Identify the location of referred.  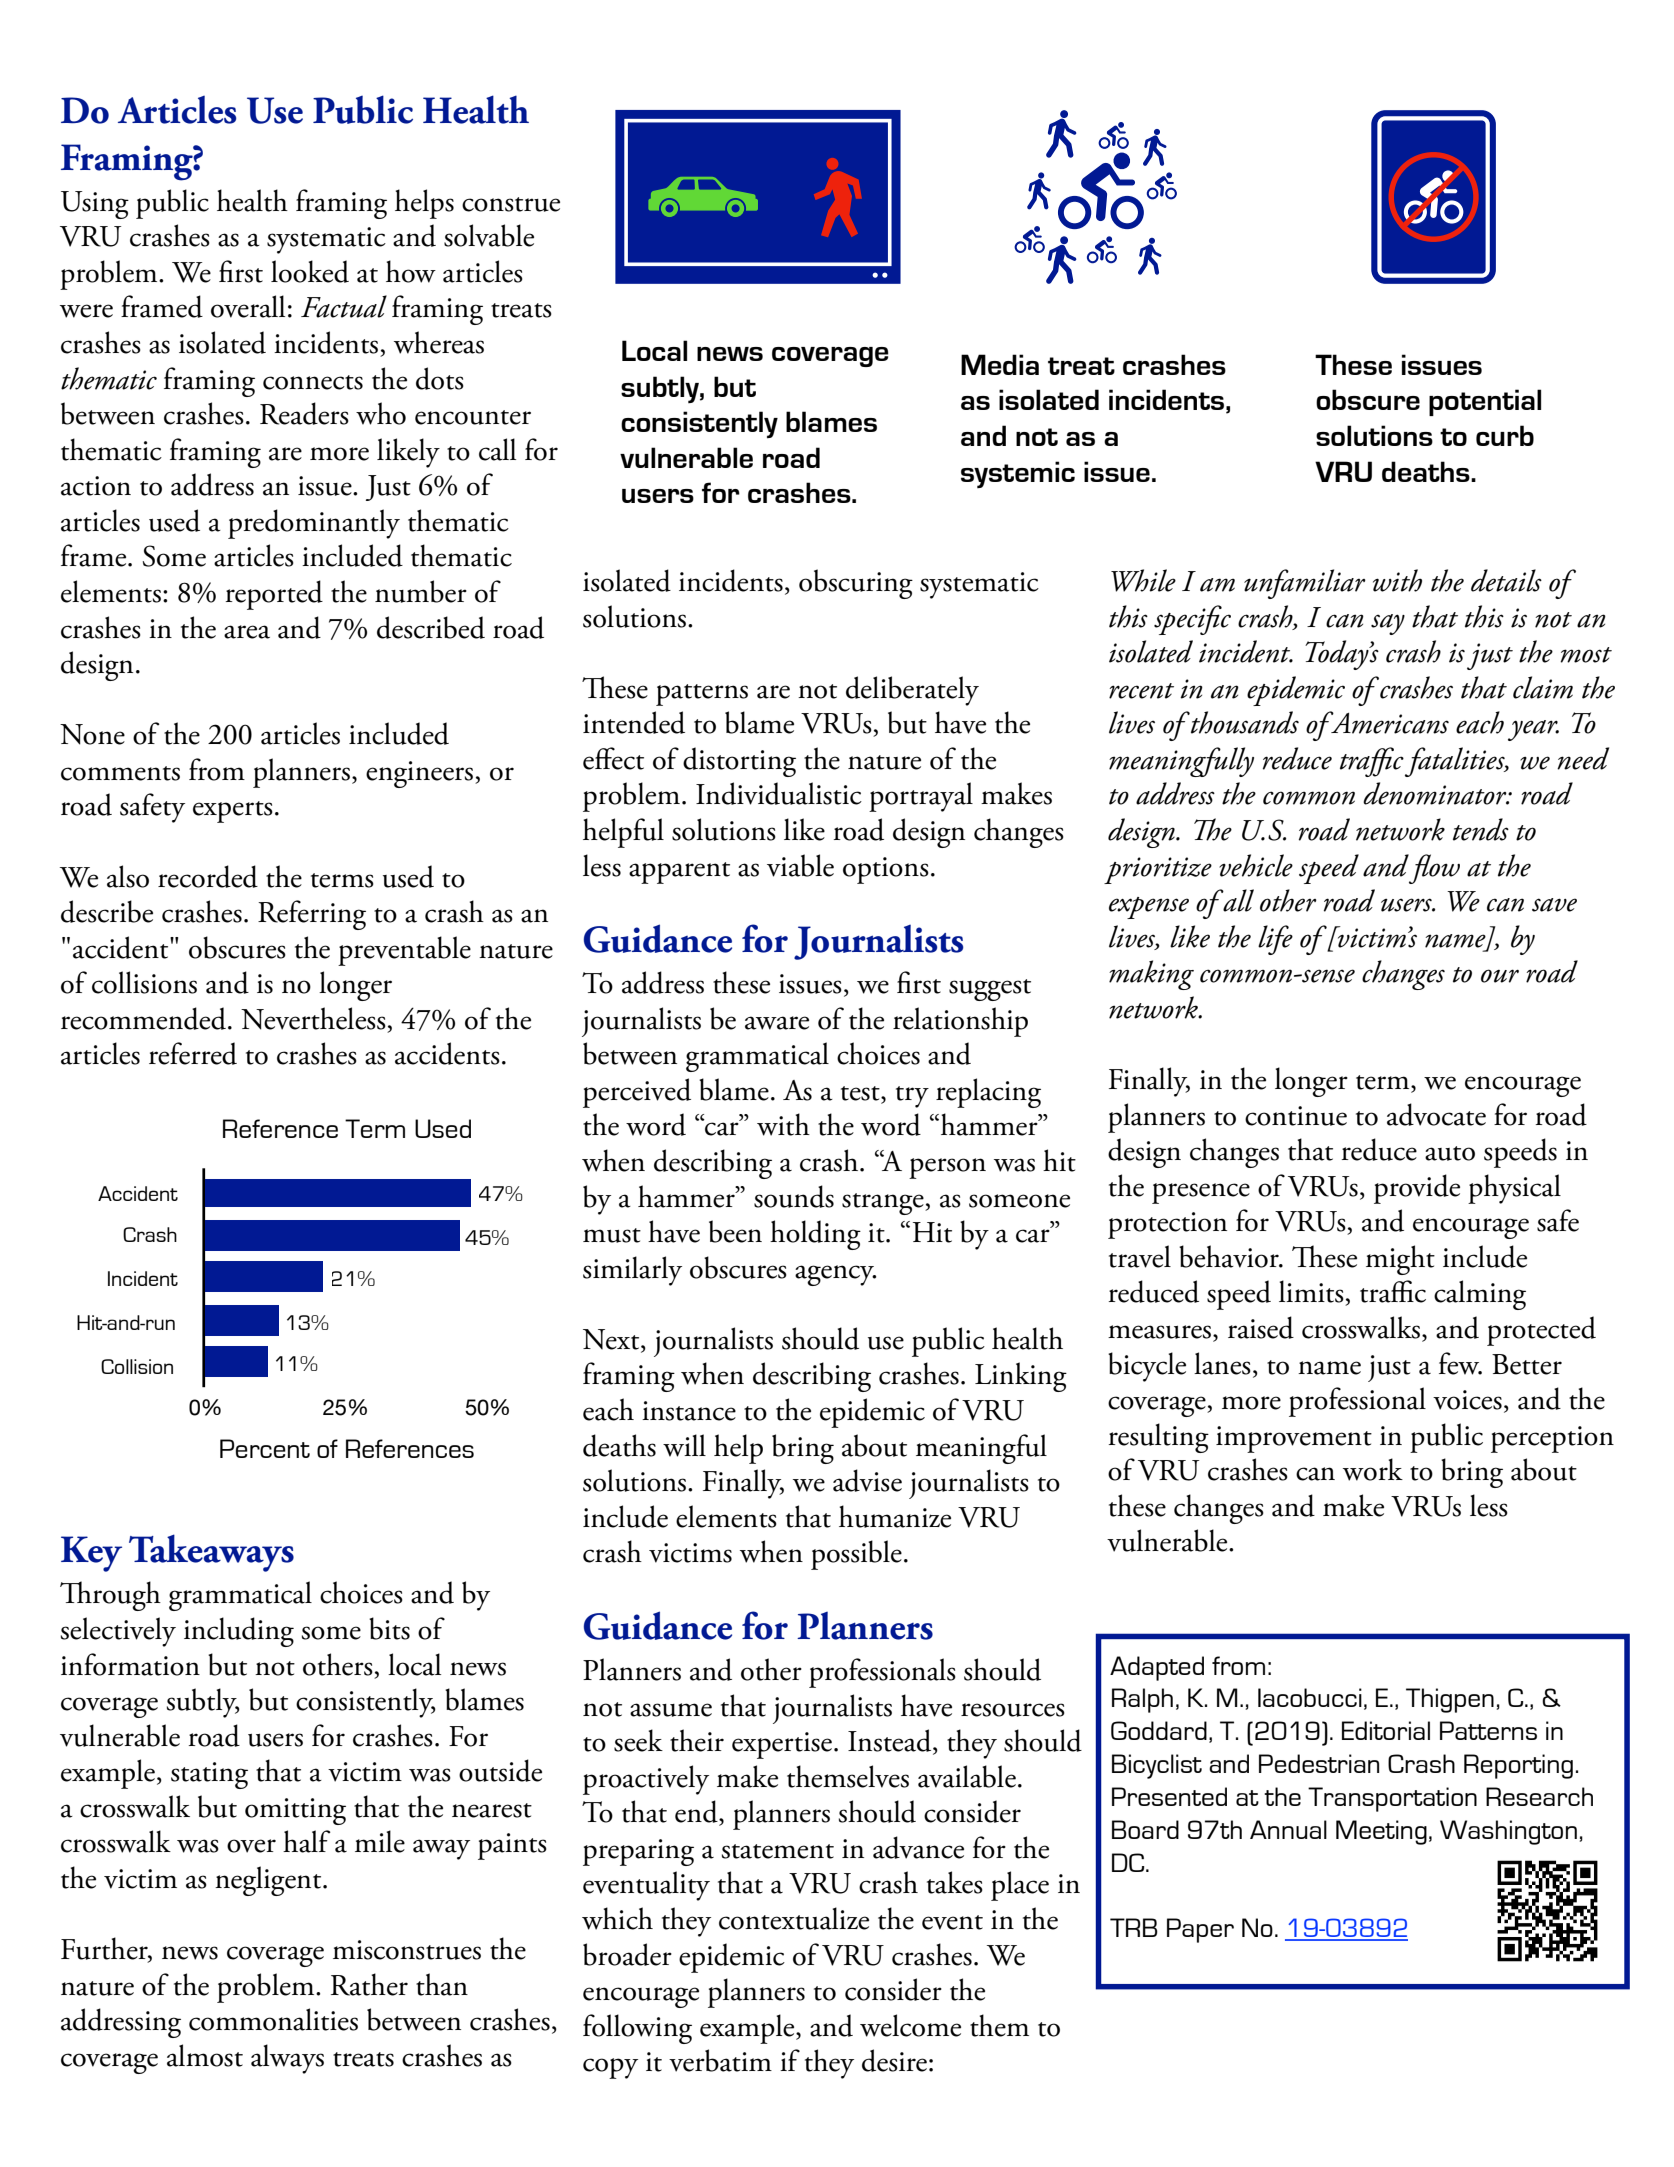
(193, 1053).
